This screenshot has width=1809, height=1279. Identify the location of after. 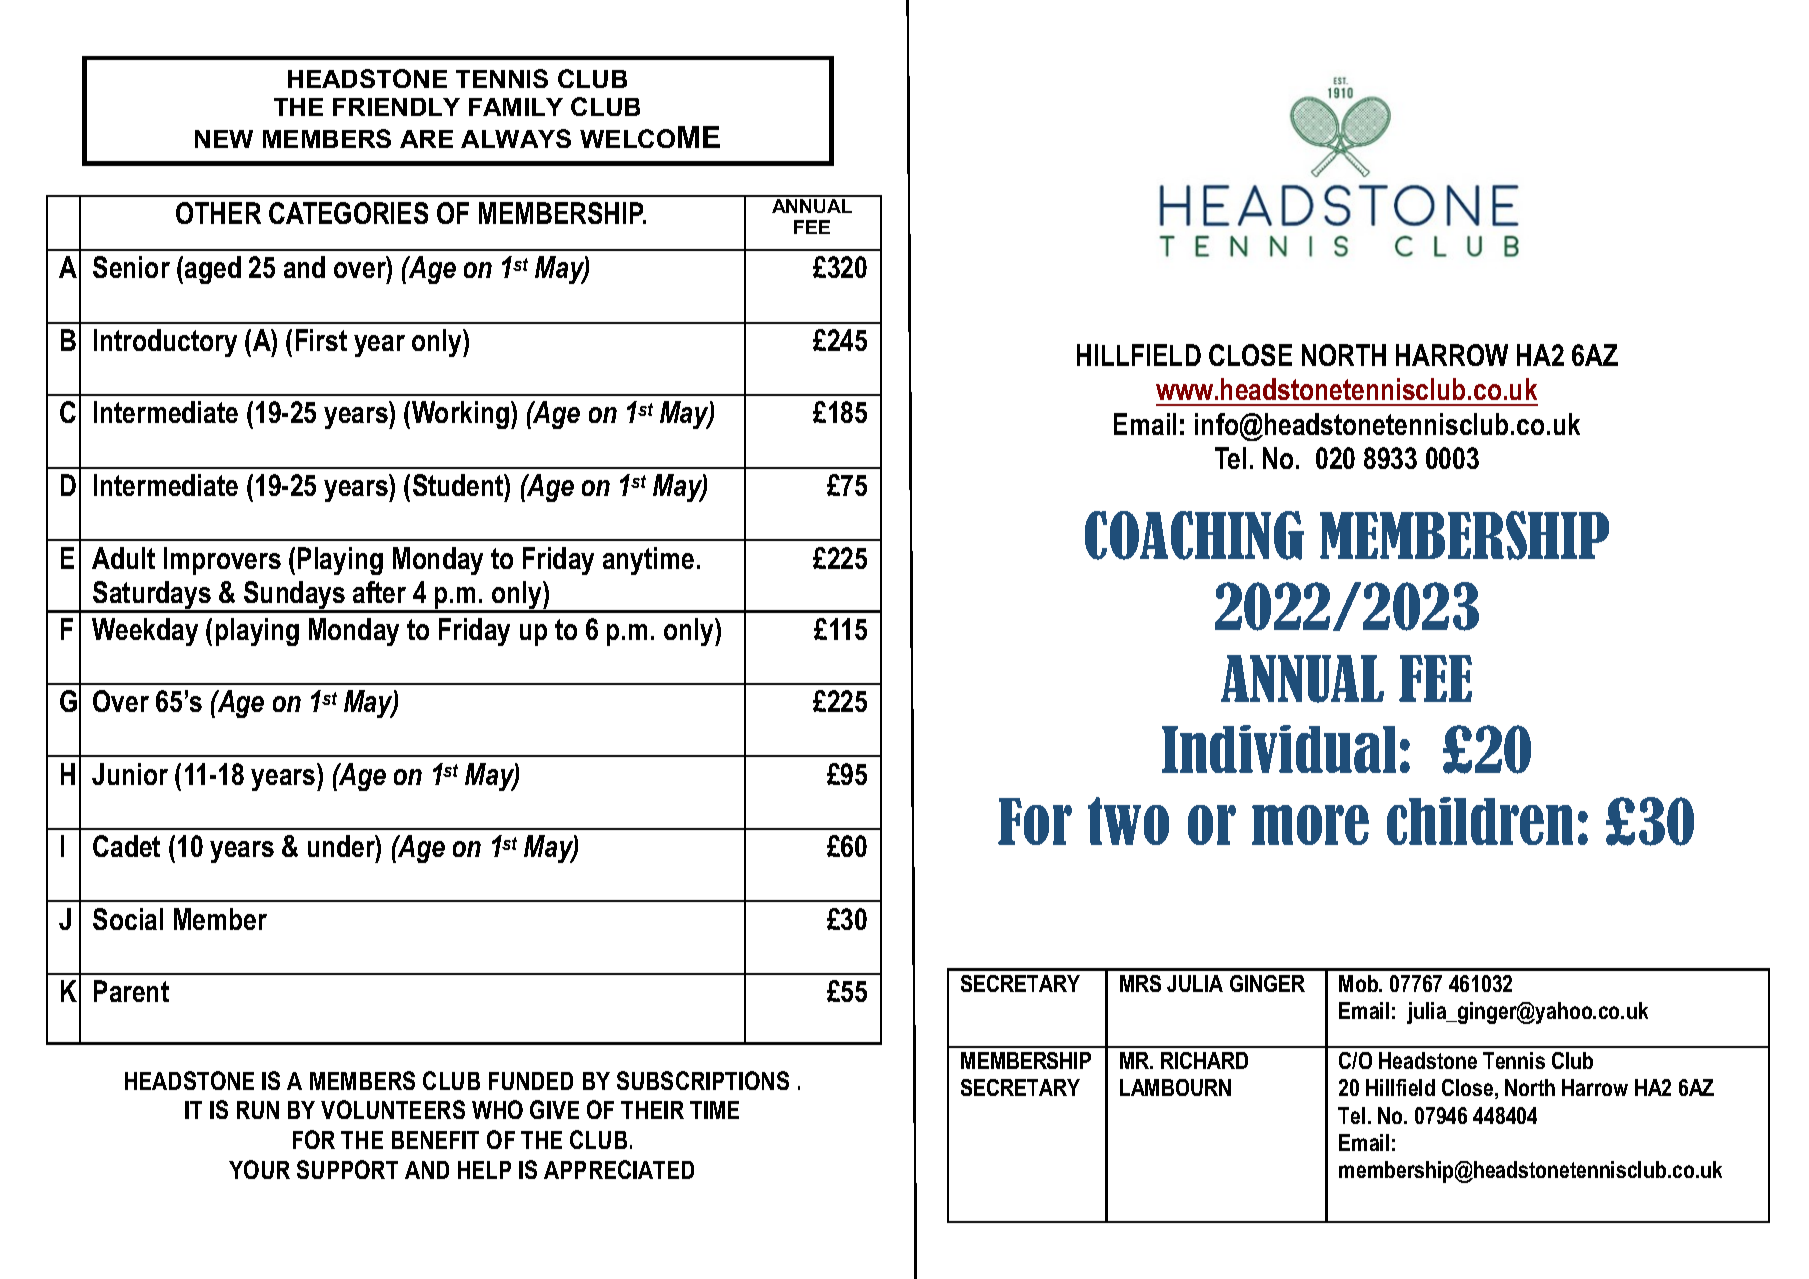
(379, 592).
